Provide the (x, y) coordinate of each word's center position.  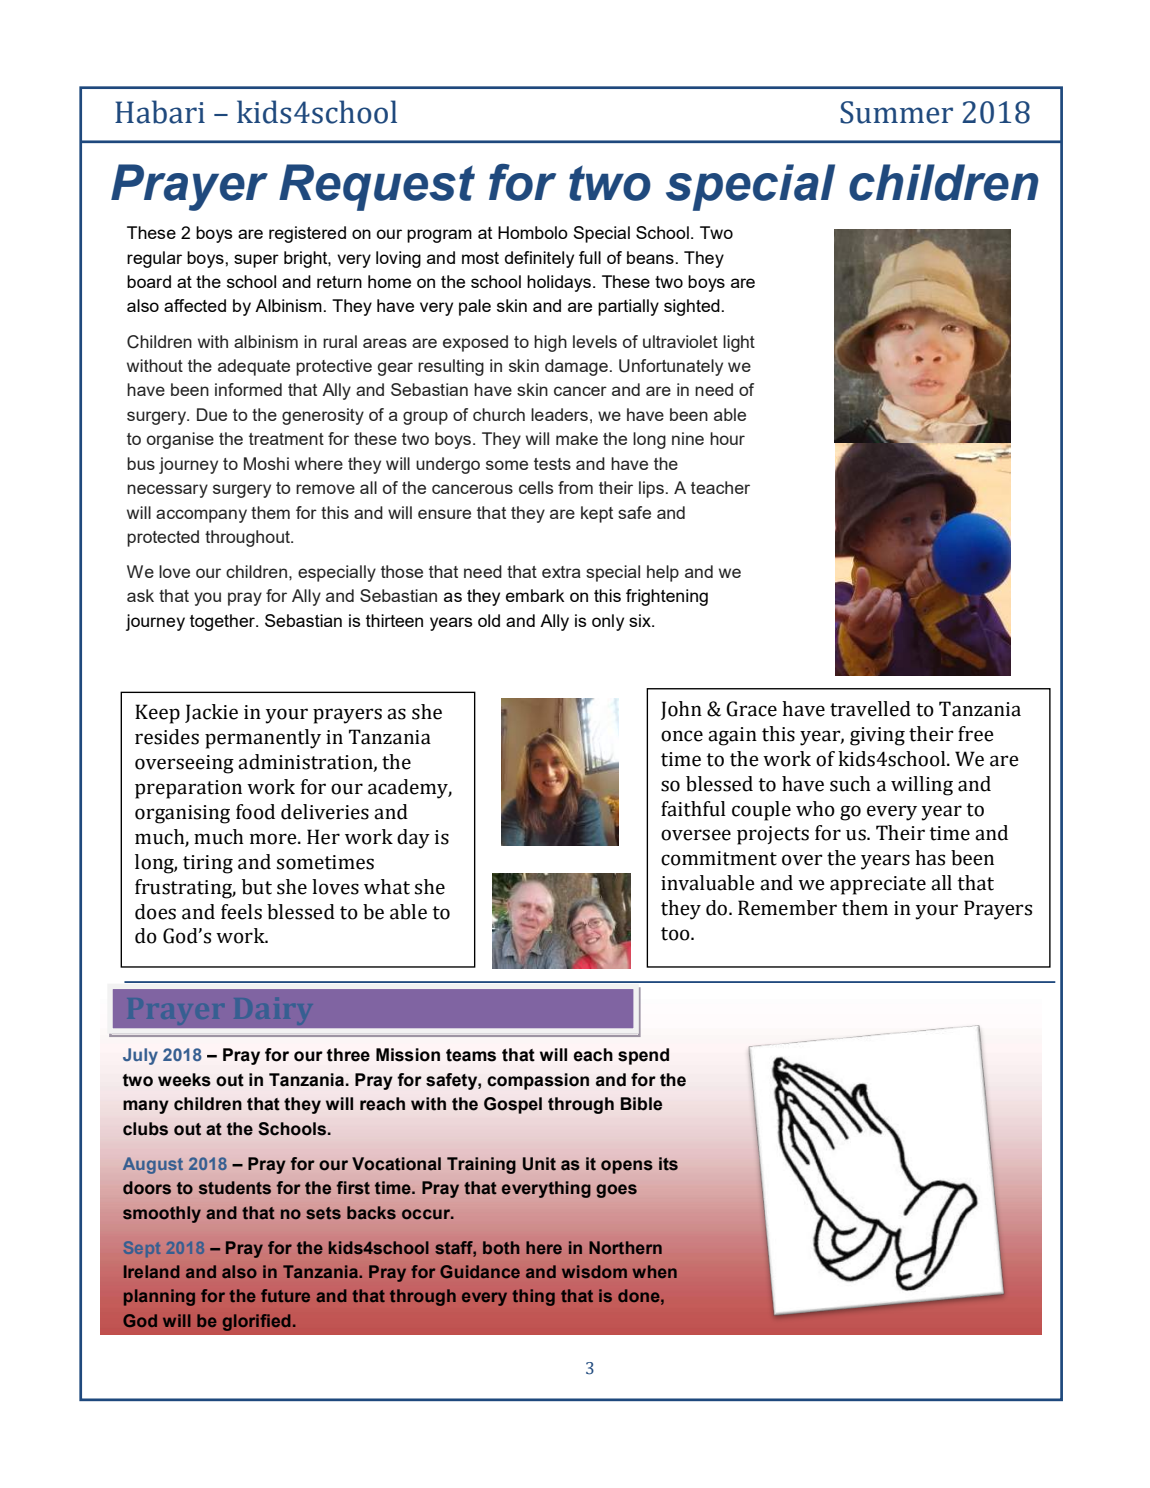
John (681, 710)
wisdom (594, 1271)
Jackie (211, 713)
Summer (896, 112)
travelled (870, 709)
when (654, 1271)
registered (307, 234)
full (590, 257)
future (285, 1295)
